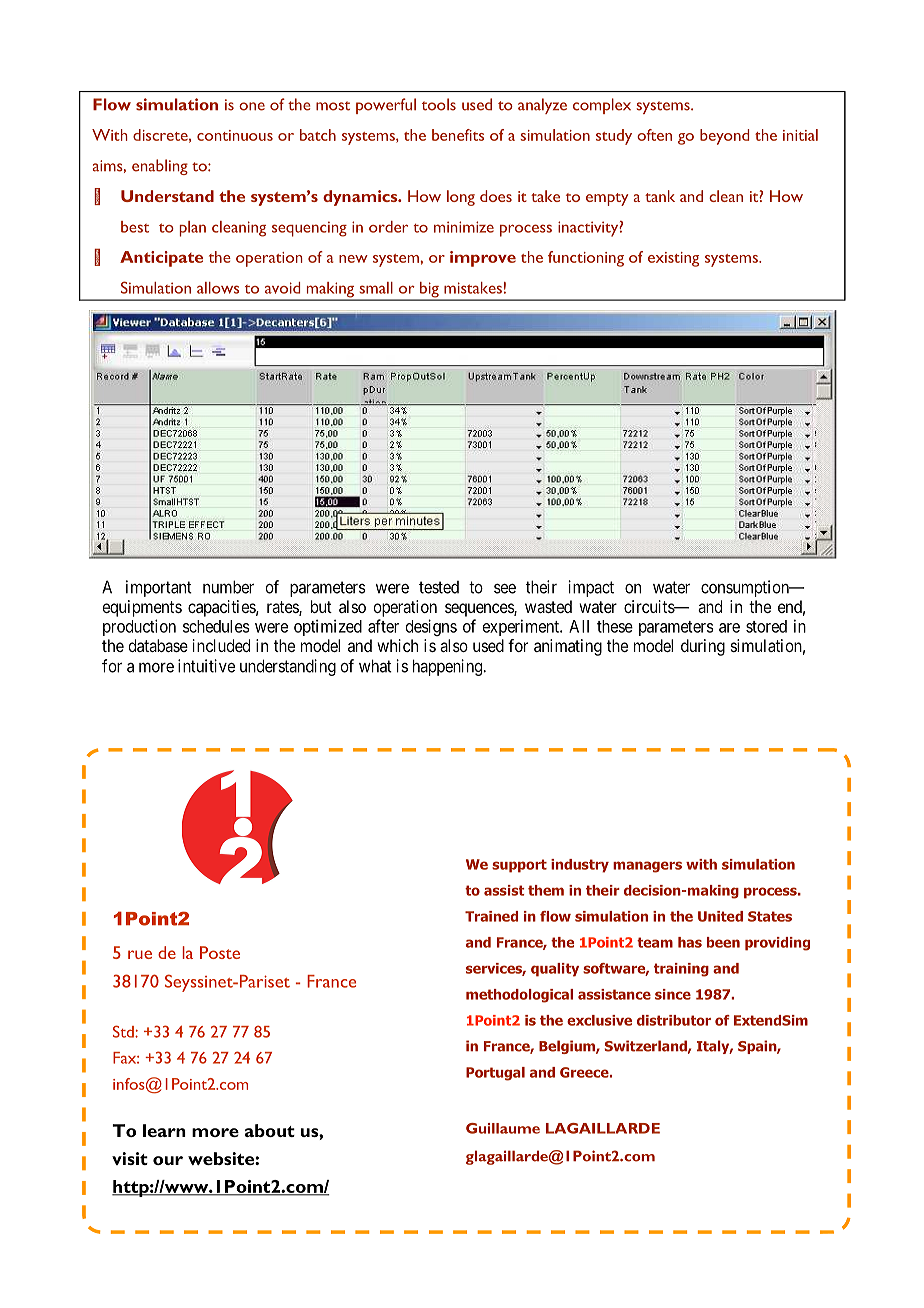 The width and height of the screenshot is (924, 1308). I want to click on during, so click(703, 647).
